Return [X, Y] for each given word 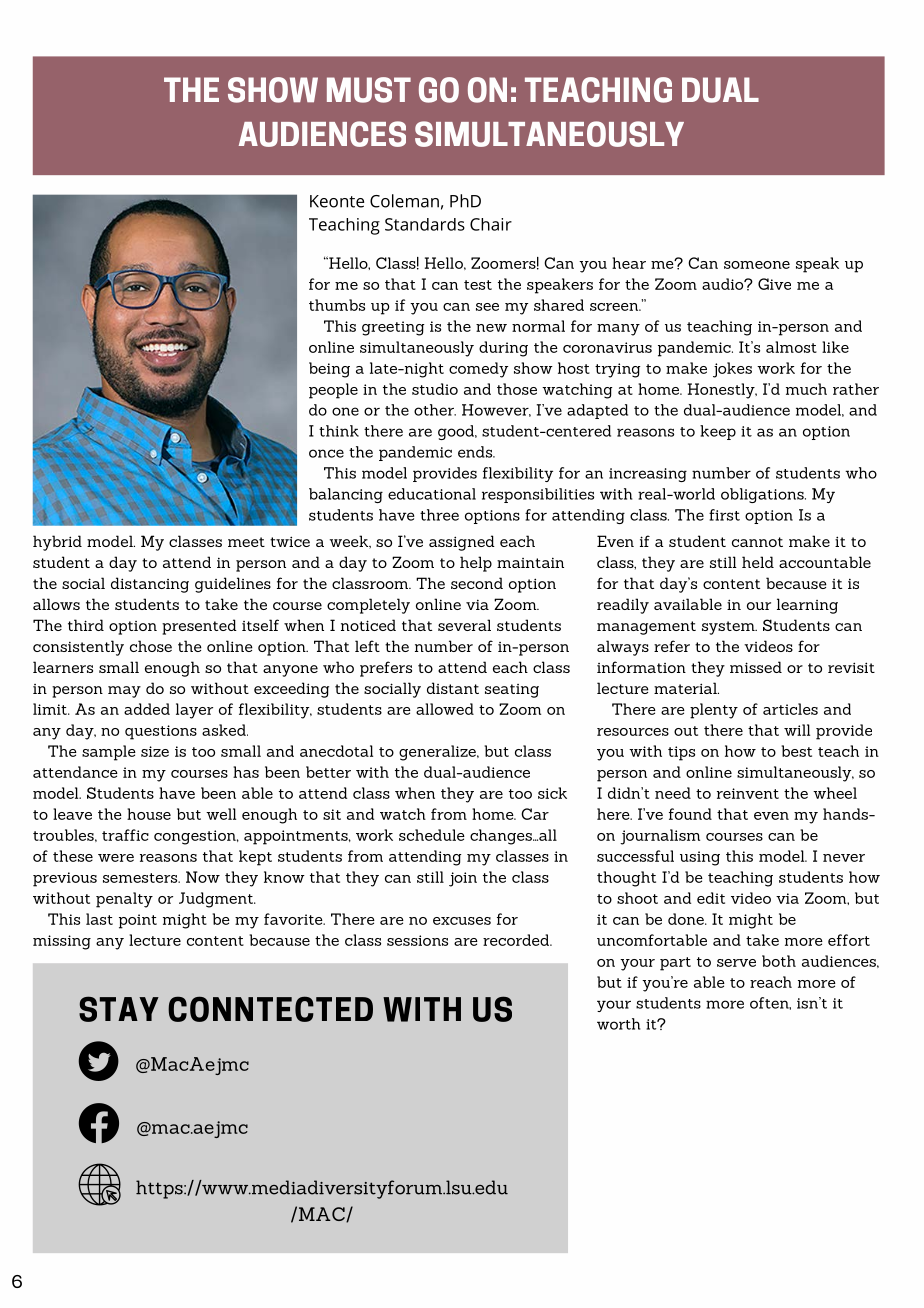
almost [791, 347]
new [491, 328]
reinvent [748, 793]
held [758, 562]
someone [757, 265]
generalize [438, 753]
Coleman [404, 201]
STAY [119, 1009]
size [155, 751]
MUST [369, 90]
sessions [417, 940]
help [476, 564]
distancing [150, 585]
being [329, 370]
